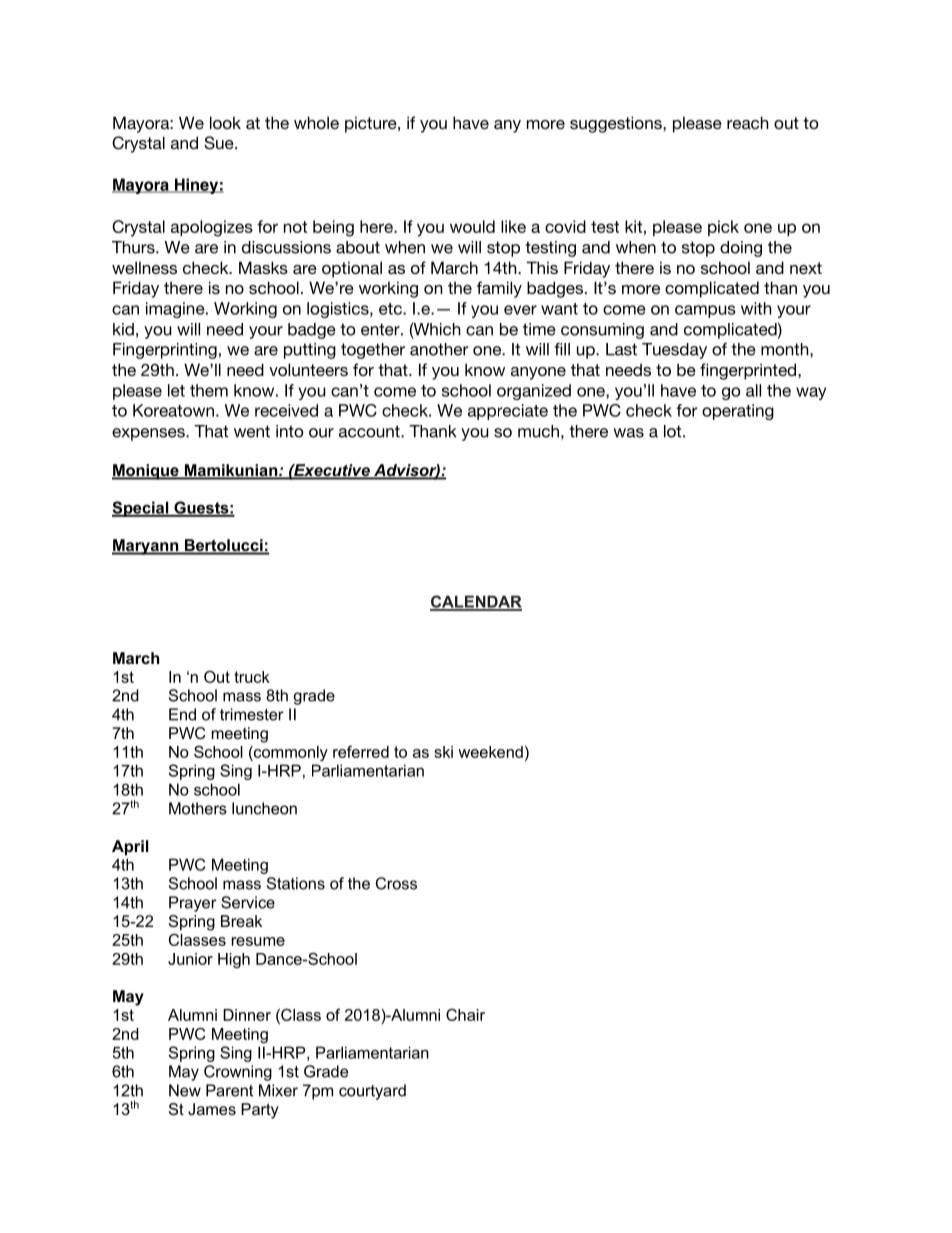 The height and width of the page is (1233, 952). What do you see at coordinates (490, 752) in the page?
I see `weekend` at bounding box center [490, 752].
